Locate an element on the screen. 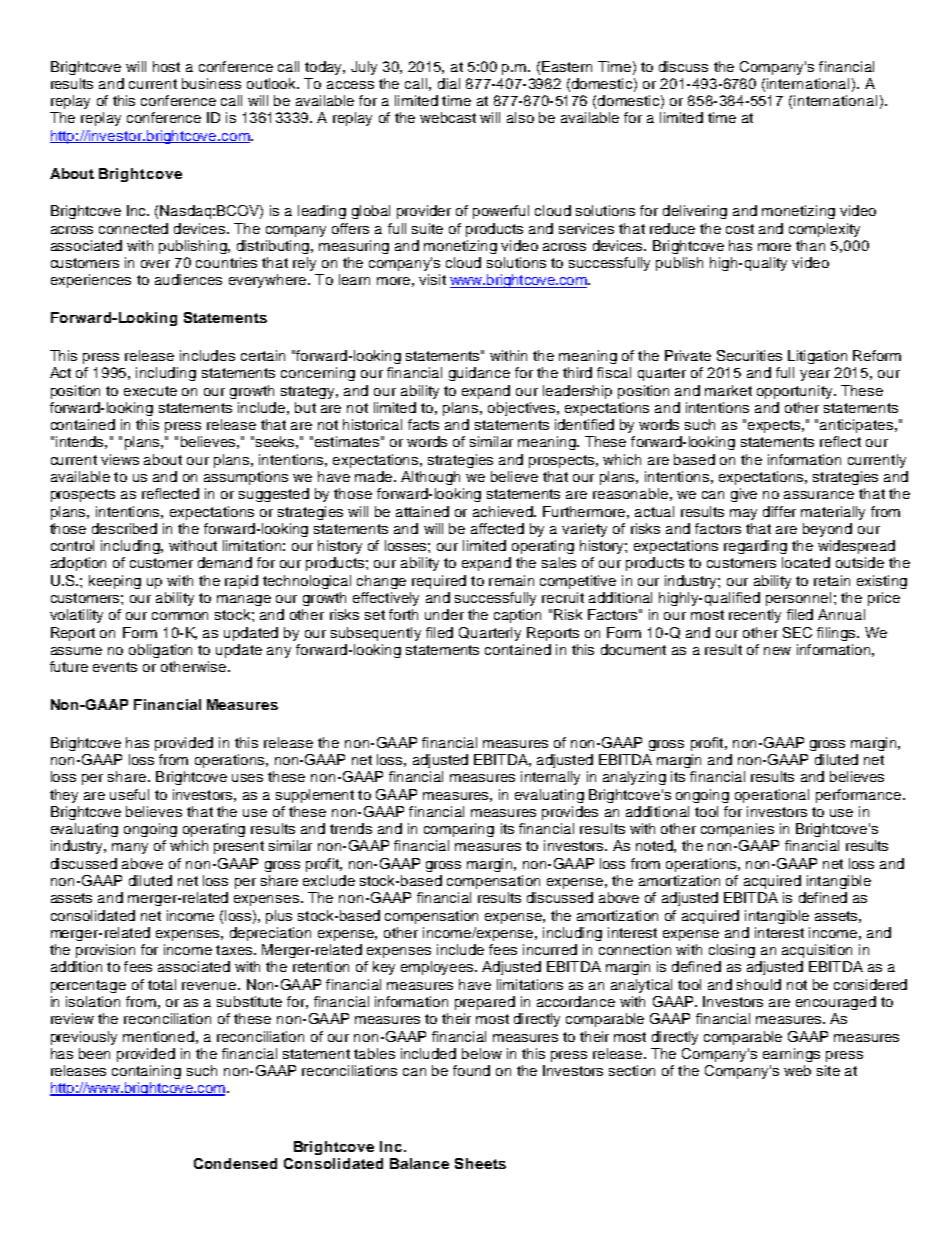  recently is located at coordinates (755, 616).
